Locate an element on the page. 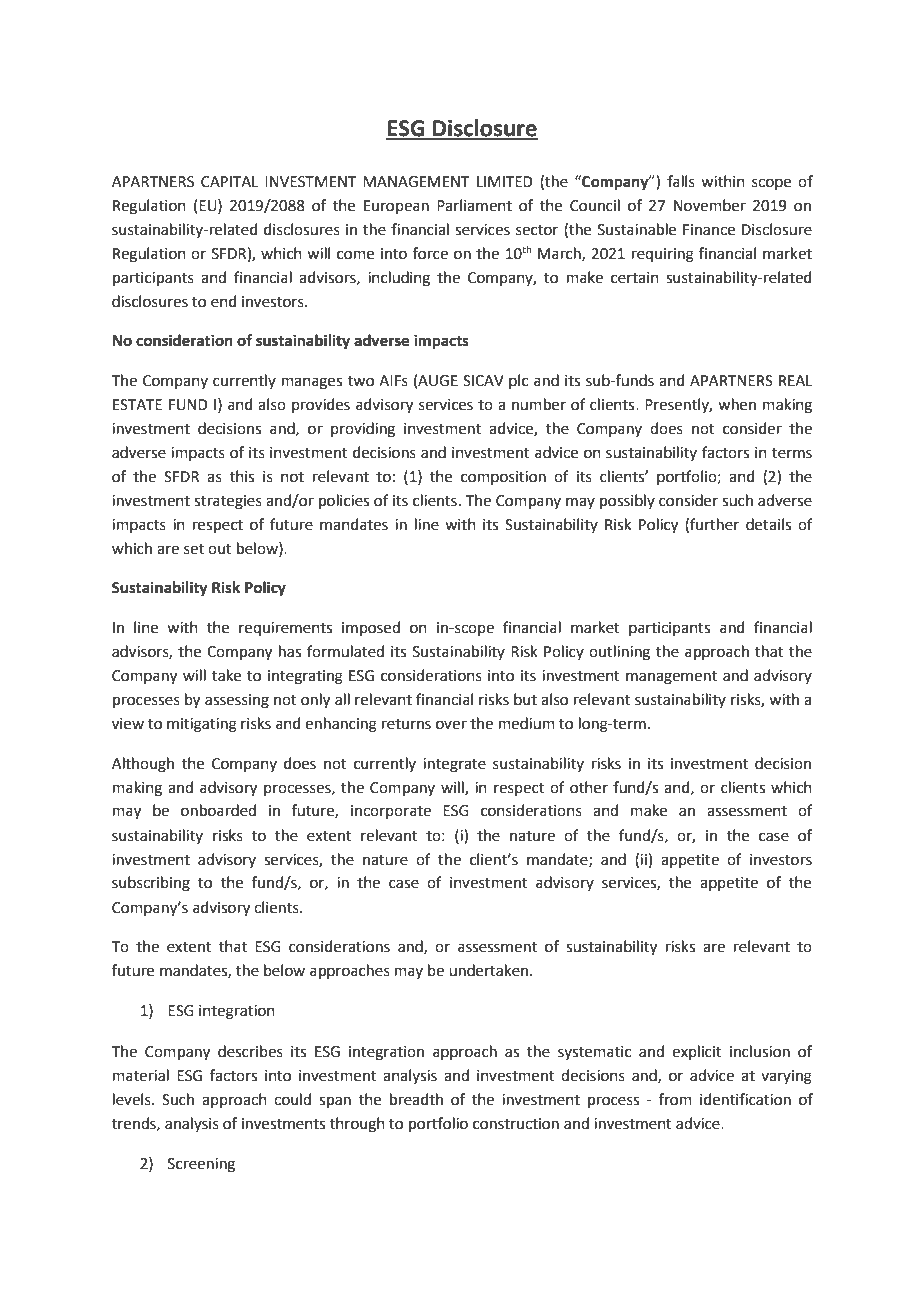  CAPITAL is located at coordinates (229, 182).
